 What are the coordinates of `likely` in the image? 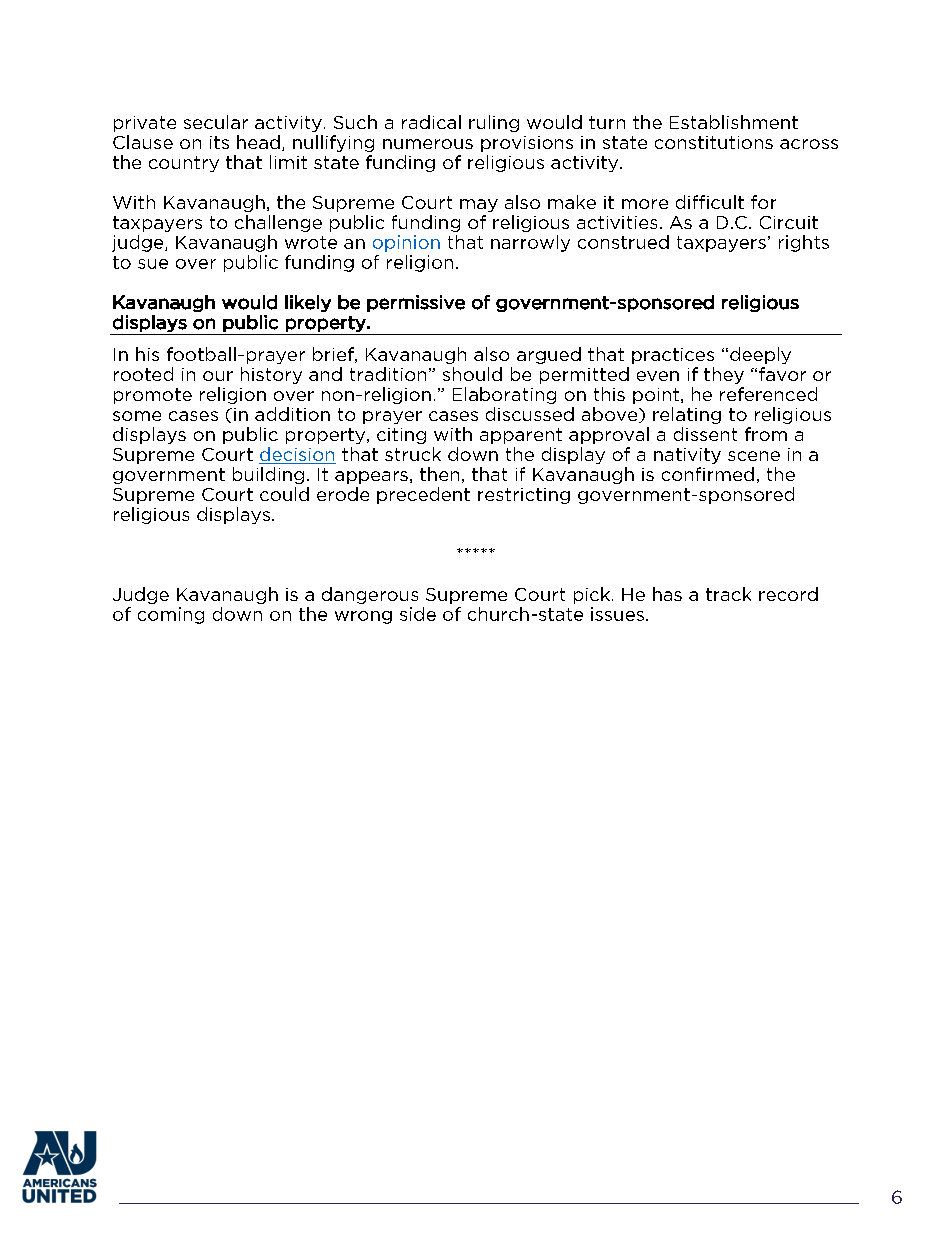 It's located at (308, 303).
